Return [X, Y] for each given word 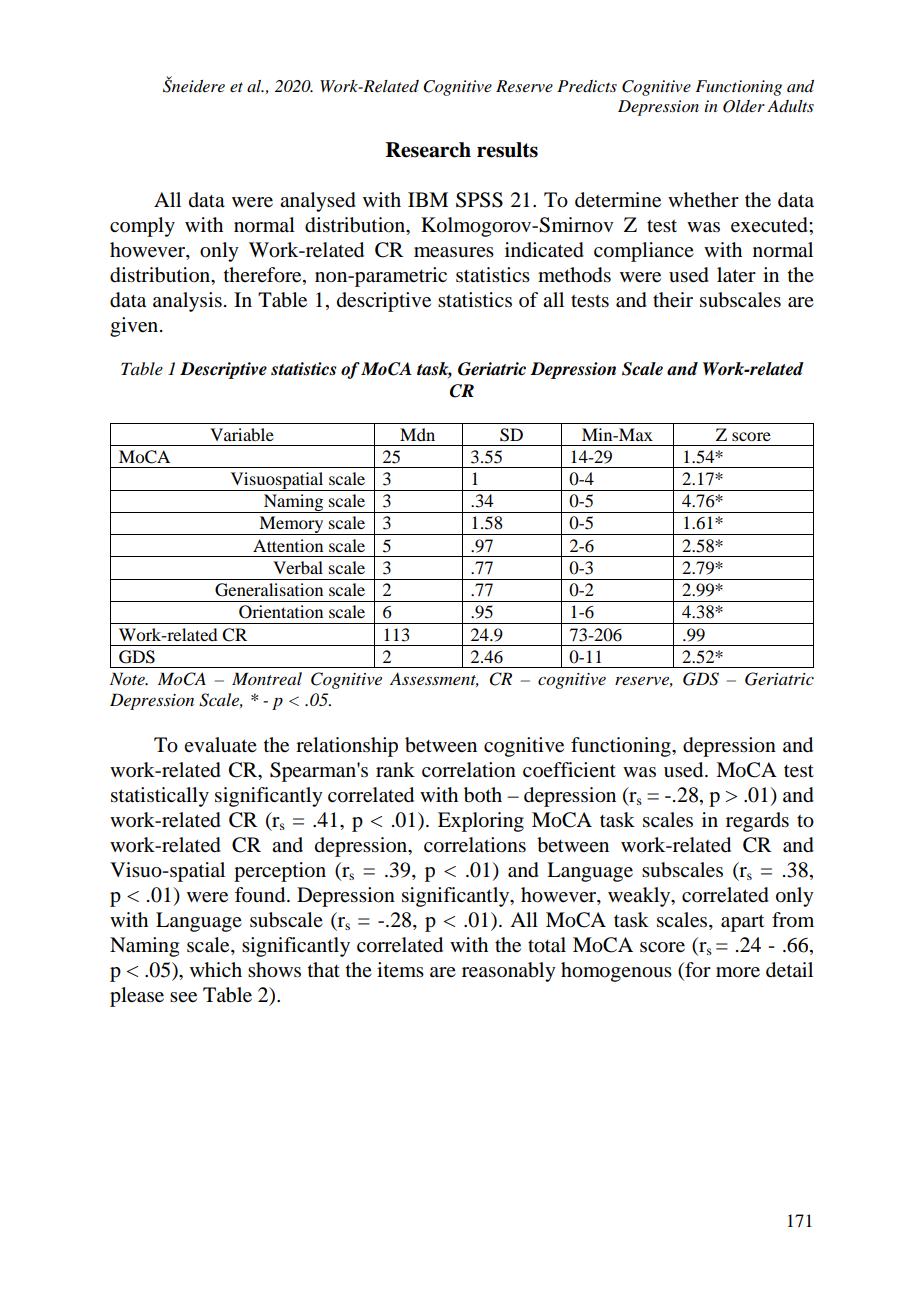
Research [428, 150]
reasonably [509, 972]
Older [744, 106]
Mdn [417, 434]
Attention [288, 545]
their [673, 300]
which [216, 969]
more [738, 972]
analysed [318, 202]
